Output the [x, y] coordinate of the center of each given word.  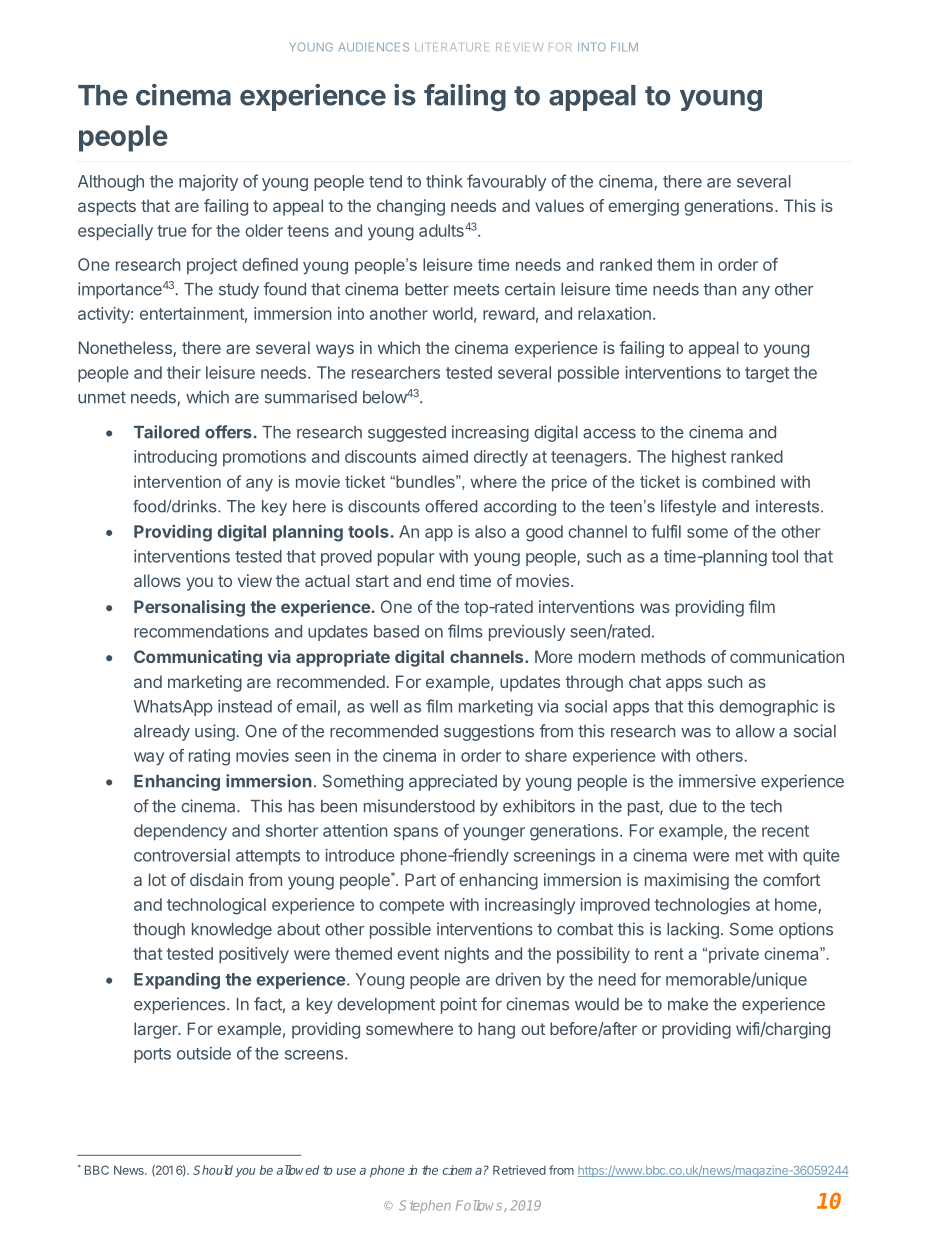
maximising [687, 881]
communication [787, 656]
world [453, 313]
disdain [216, 879]
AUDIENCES [373, 47]
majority [208, 183]
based [396, 631]
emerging [643, 207]
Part [420, 879]
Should [213, 1170]
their [184, 372]
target [767, 375]
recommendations [201, 631]
